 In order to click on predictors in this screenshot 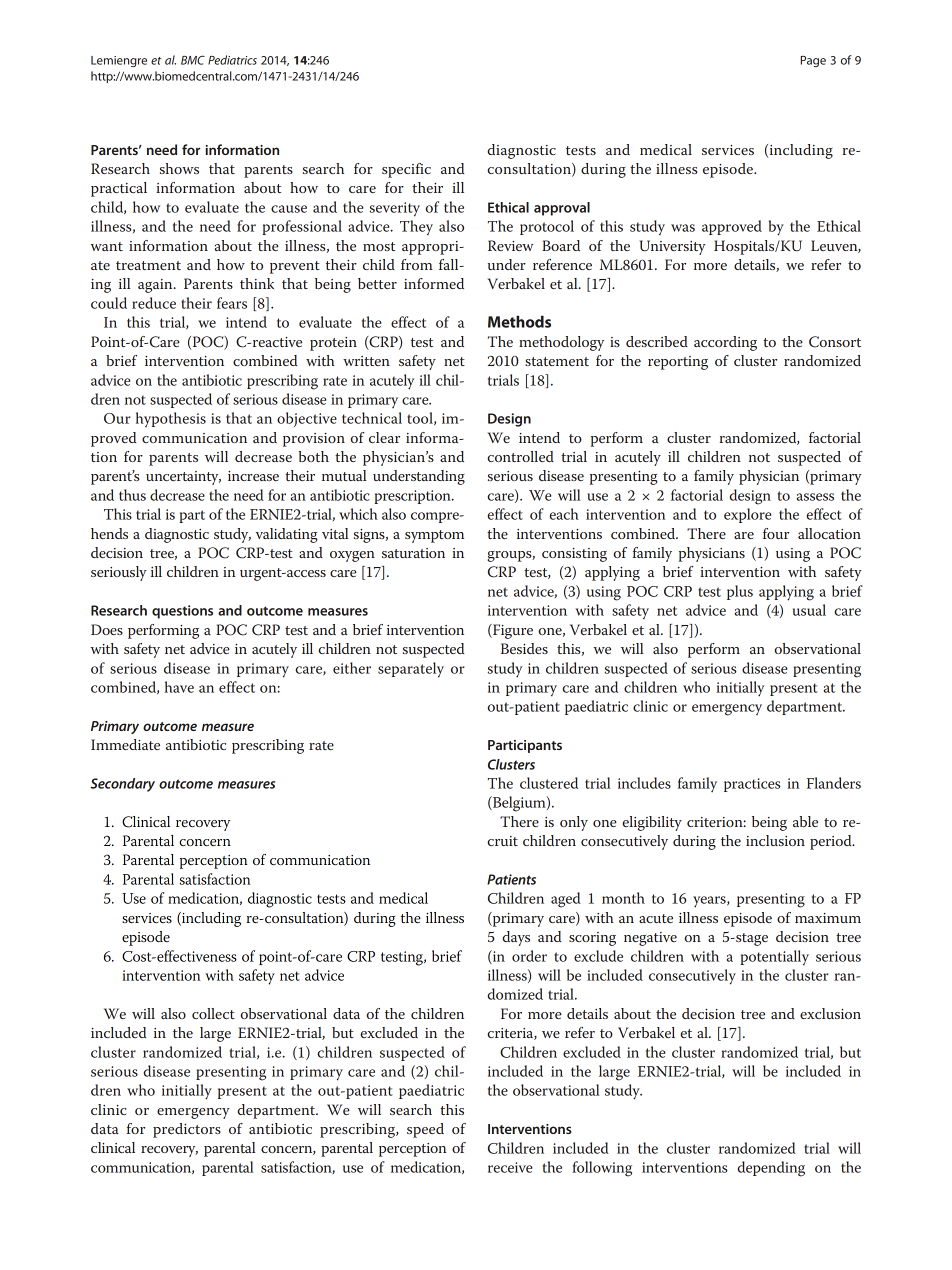, I will do `click(187, 1130)`.
